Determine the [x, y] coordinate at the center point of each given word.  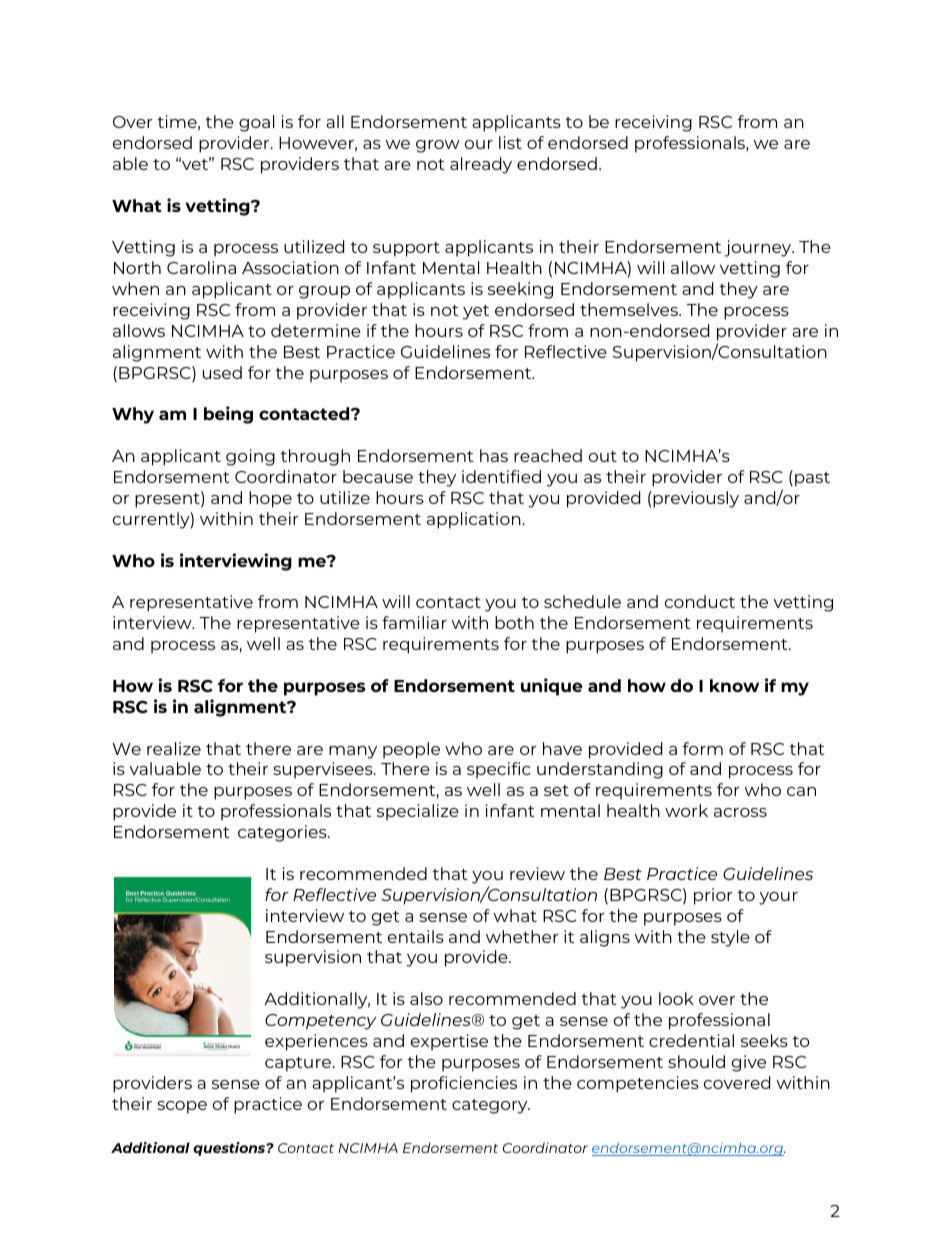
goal [256, 123]
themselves [630, 309]
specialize [418, 812]
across [740, 812]
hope [270, 499]
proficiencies [464, 1084]
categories [283, 833]
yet [476, 312]
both [514, 622]
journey [759, 248]
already [481, 165]
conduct [700, 601]
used [222, 372]
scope [182, 1107]
